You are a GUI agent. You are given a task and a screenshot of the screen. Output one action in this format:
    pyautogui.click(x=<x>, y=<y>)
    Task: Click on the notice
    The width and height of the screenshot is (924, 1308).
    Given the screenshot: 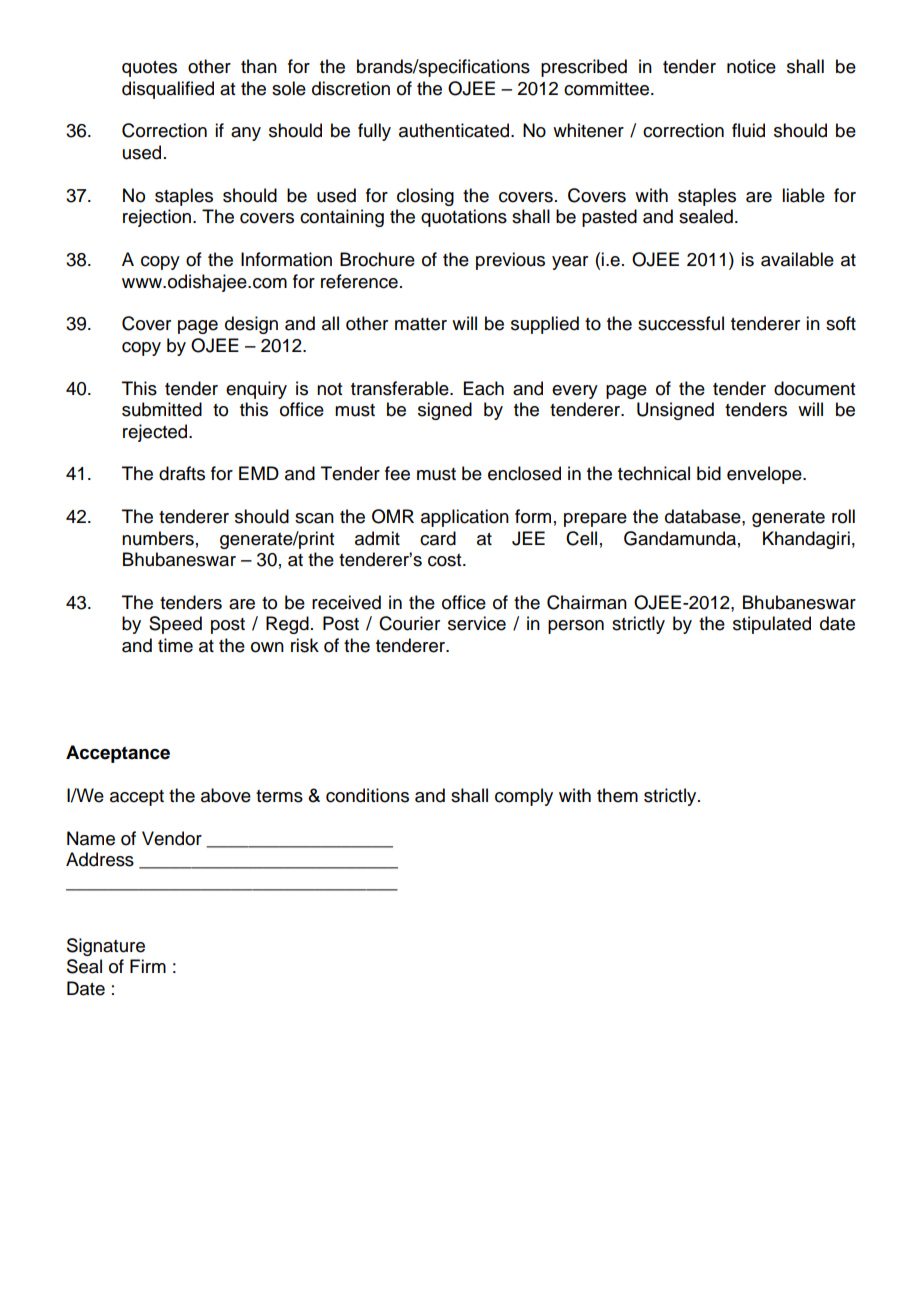 What is the action you would take?
    pyautogui.click(x=751, y=66)
